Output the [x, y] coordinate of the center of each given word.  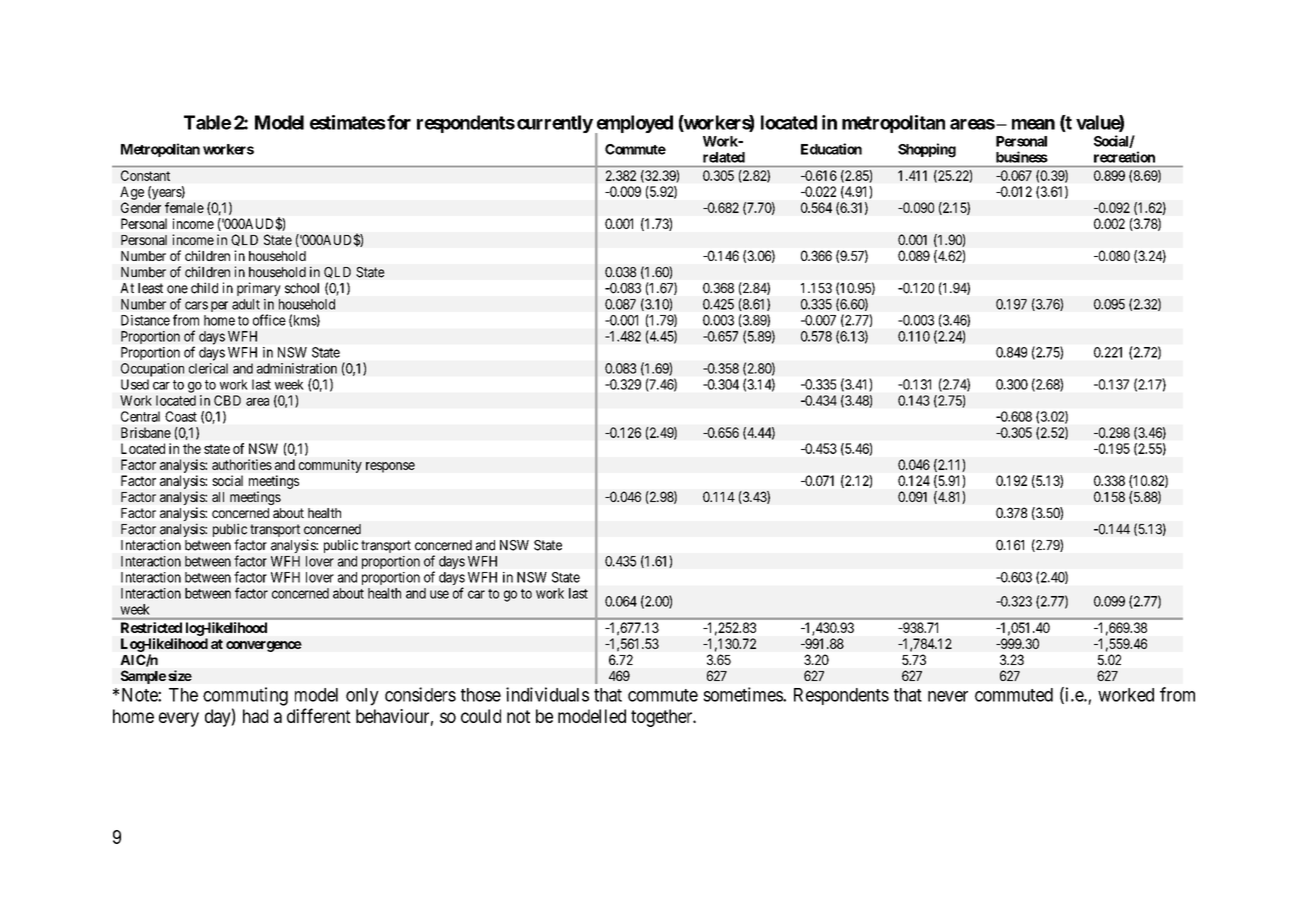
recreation [1124, 157]
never [948, 696]
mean [1033, 124]
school [302, 288]
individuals [547, 694]
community [330, 466]
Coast [181, 416]
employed [634, 125]
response [390, 467]
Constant [145, 175]
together [663, 718]
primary [258, 289]
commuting [245, 696]
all [218, 497]
